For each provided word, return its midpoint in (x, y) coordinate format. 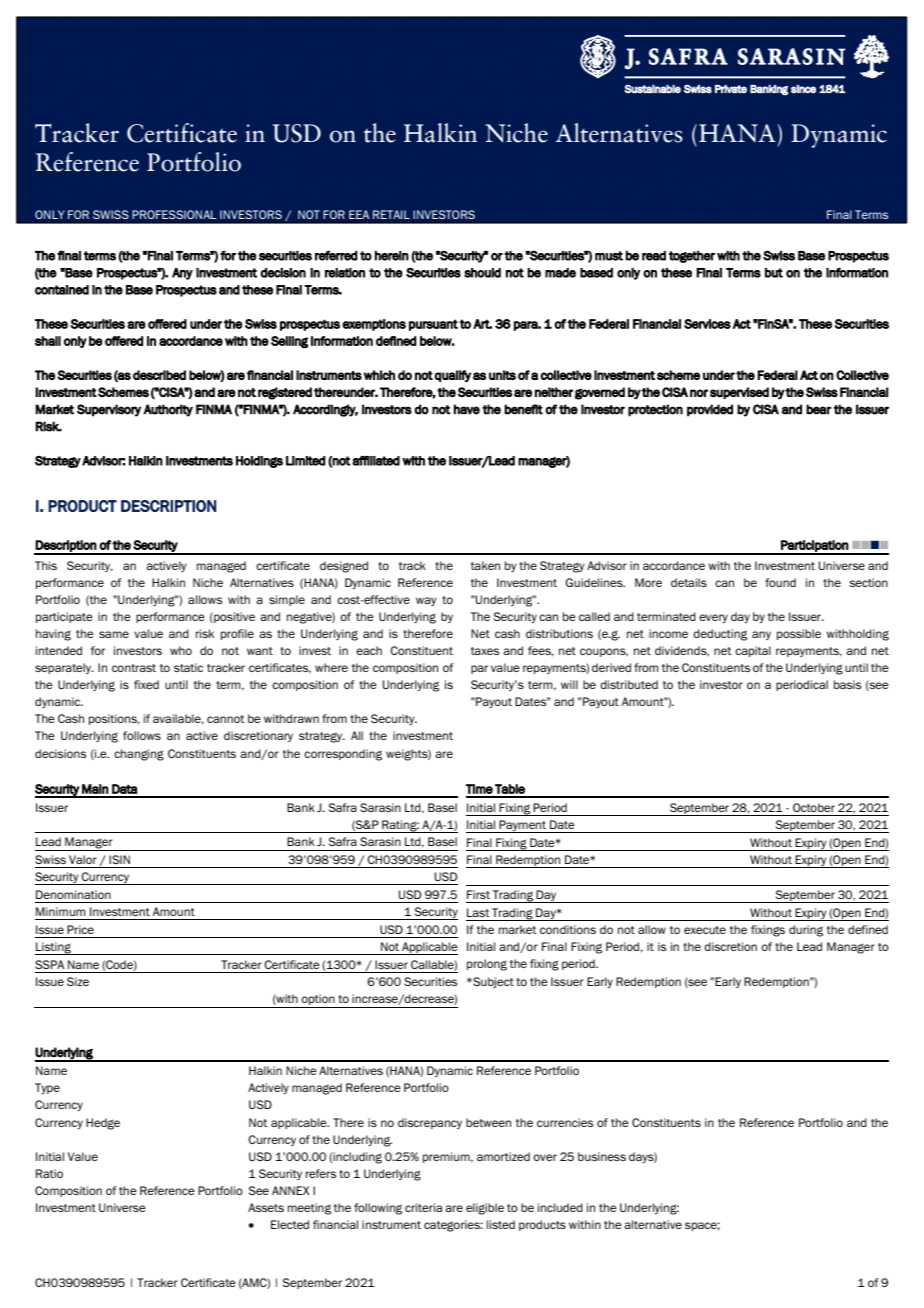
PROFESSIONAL (174, 214)
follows (142, 735)
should (482, 273)
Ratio (49, 1173)
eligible (485, 1209)
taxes (485, 651)
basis (847, 684)
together (692, 257)
